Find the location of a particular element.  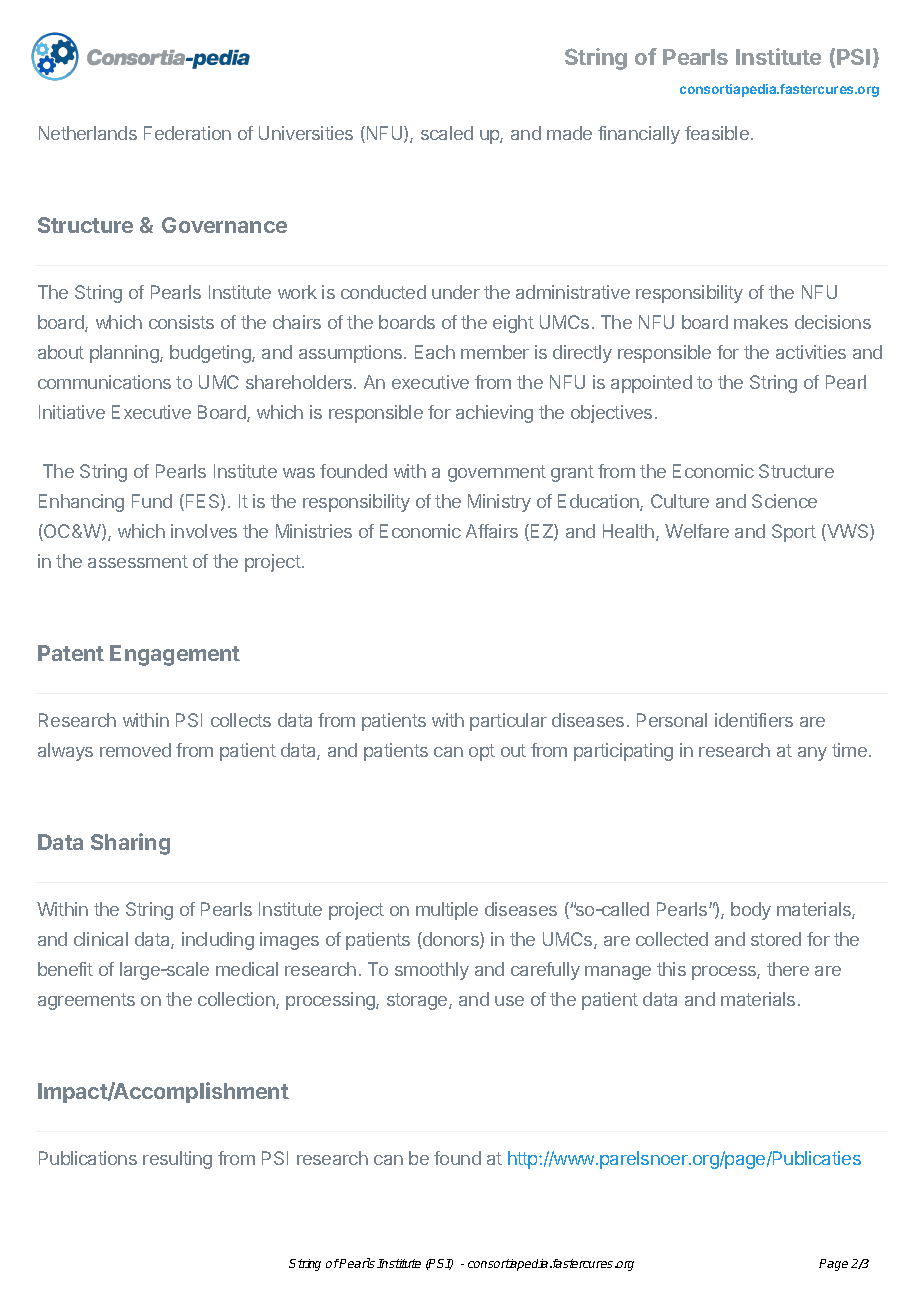

there is located at coordinates (788, 969).
